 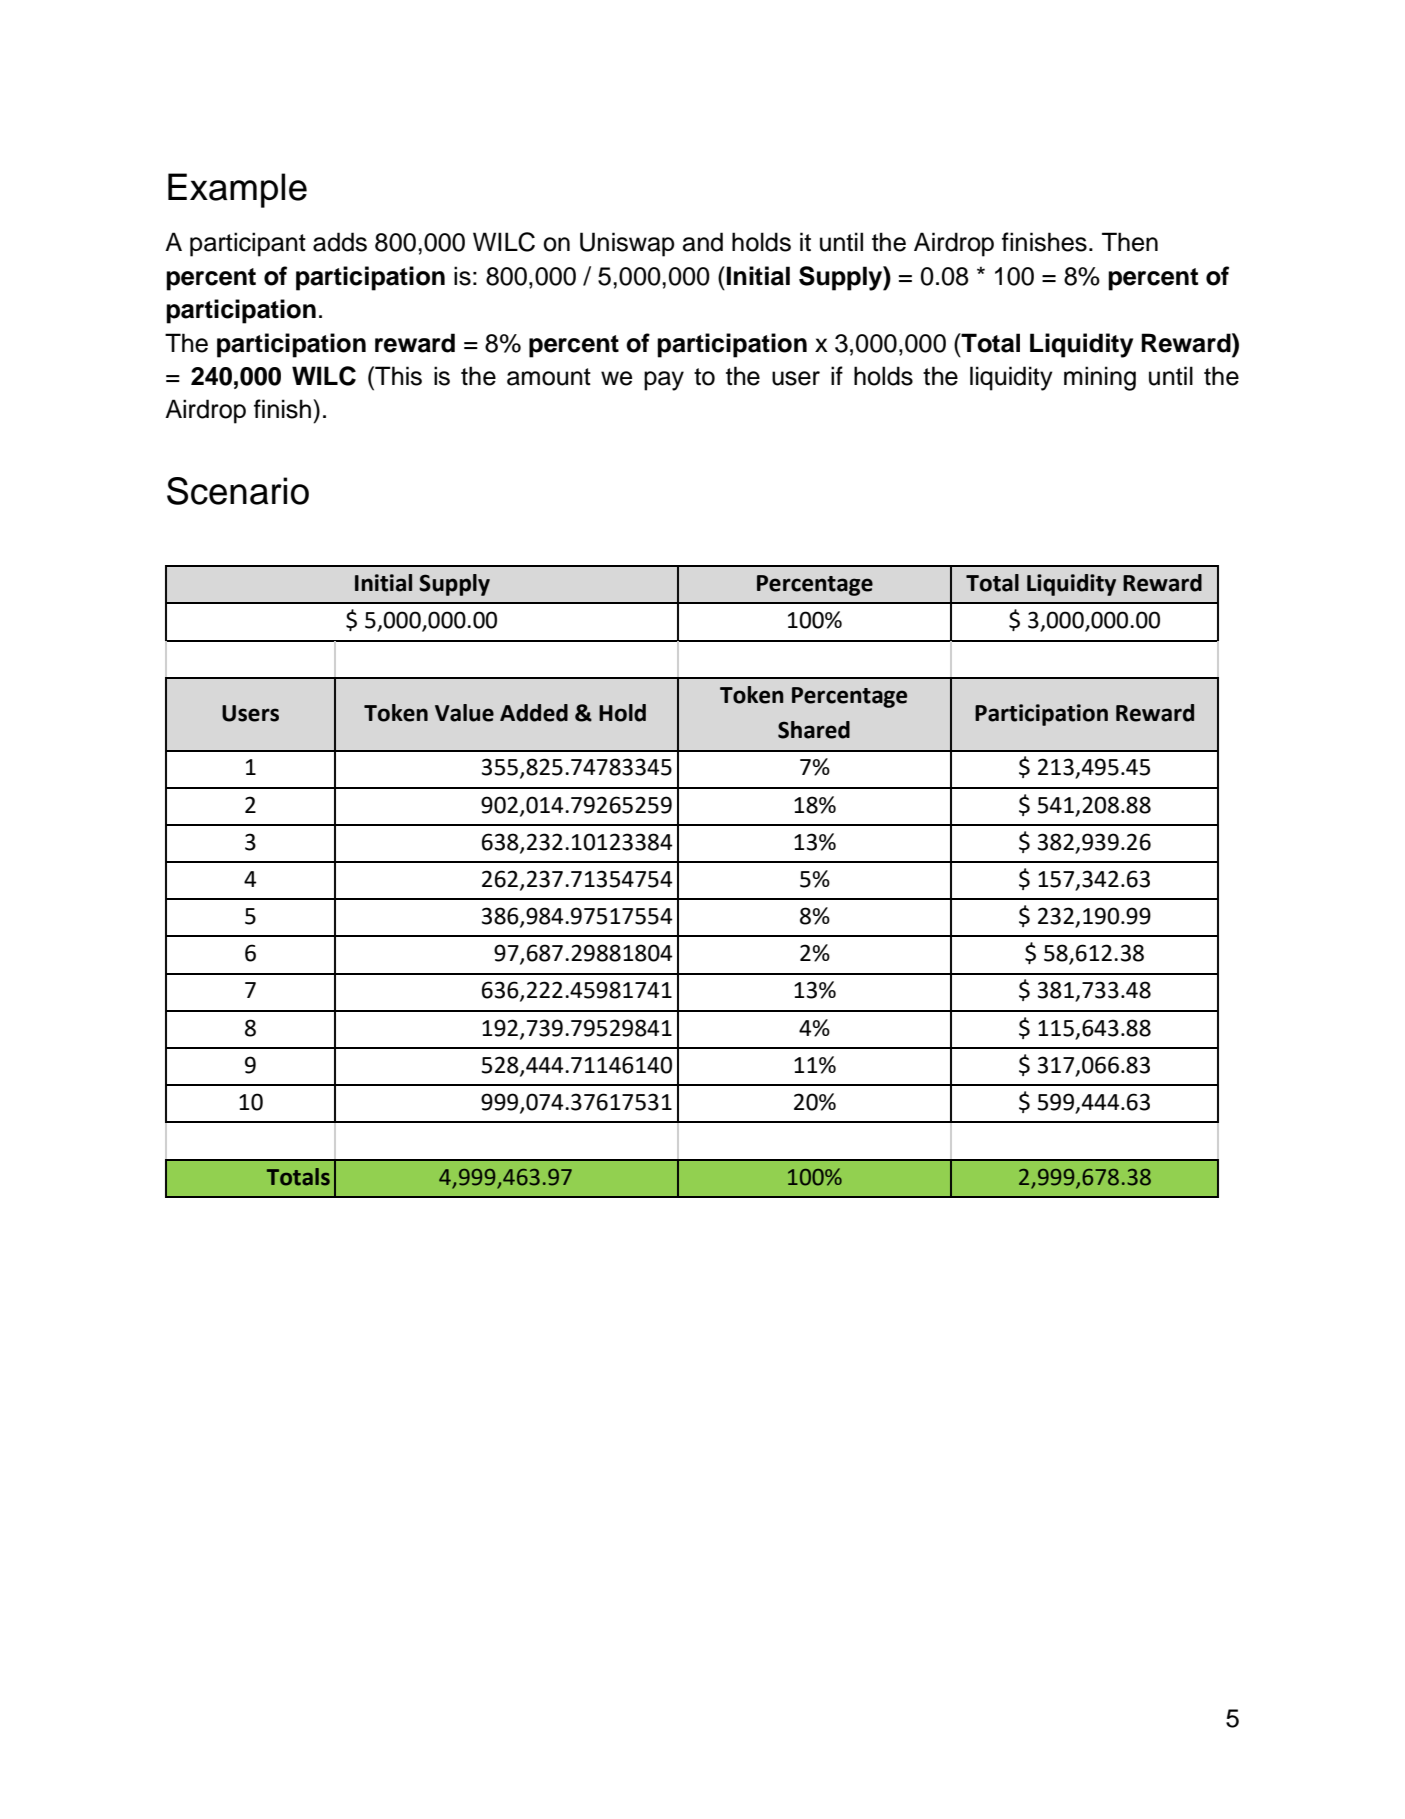 I want to click on amount, so click(x=549, y=377).
